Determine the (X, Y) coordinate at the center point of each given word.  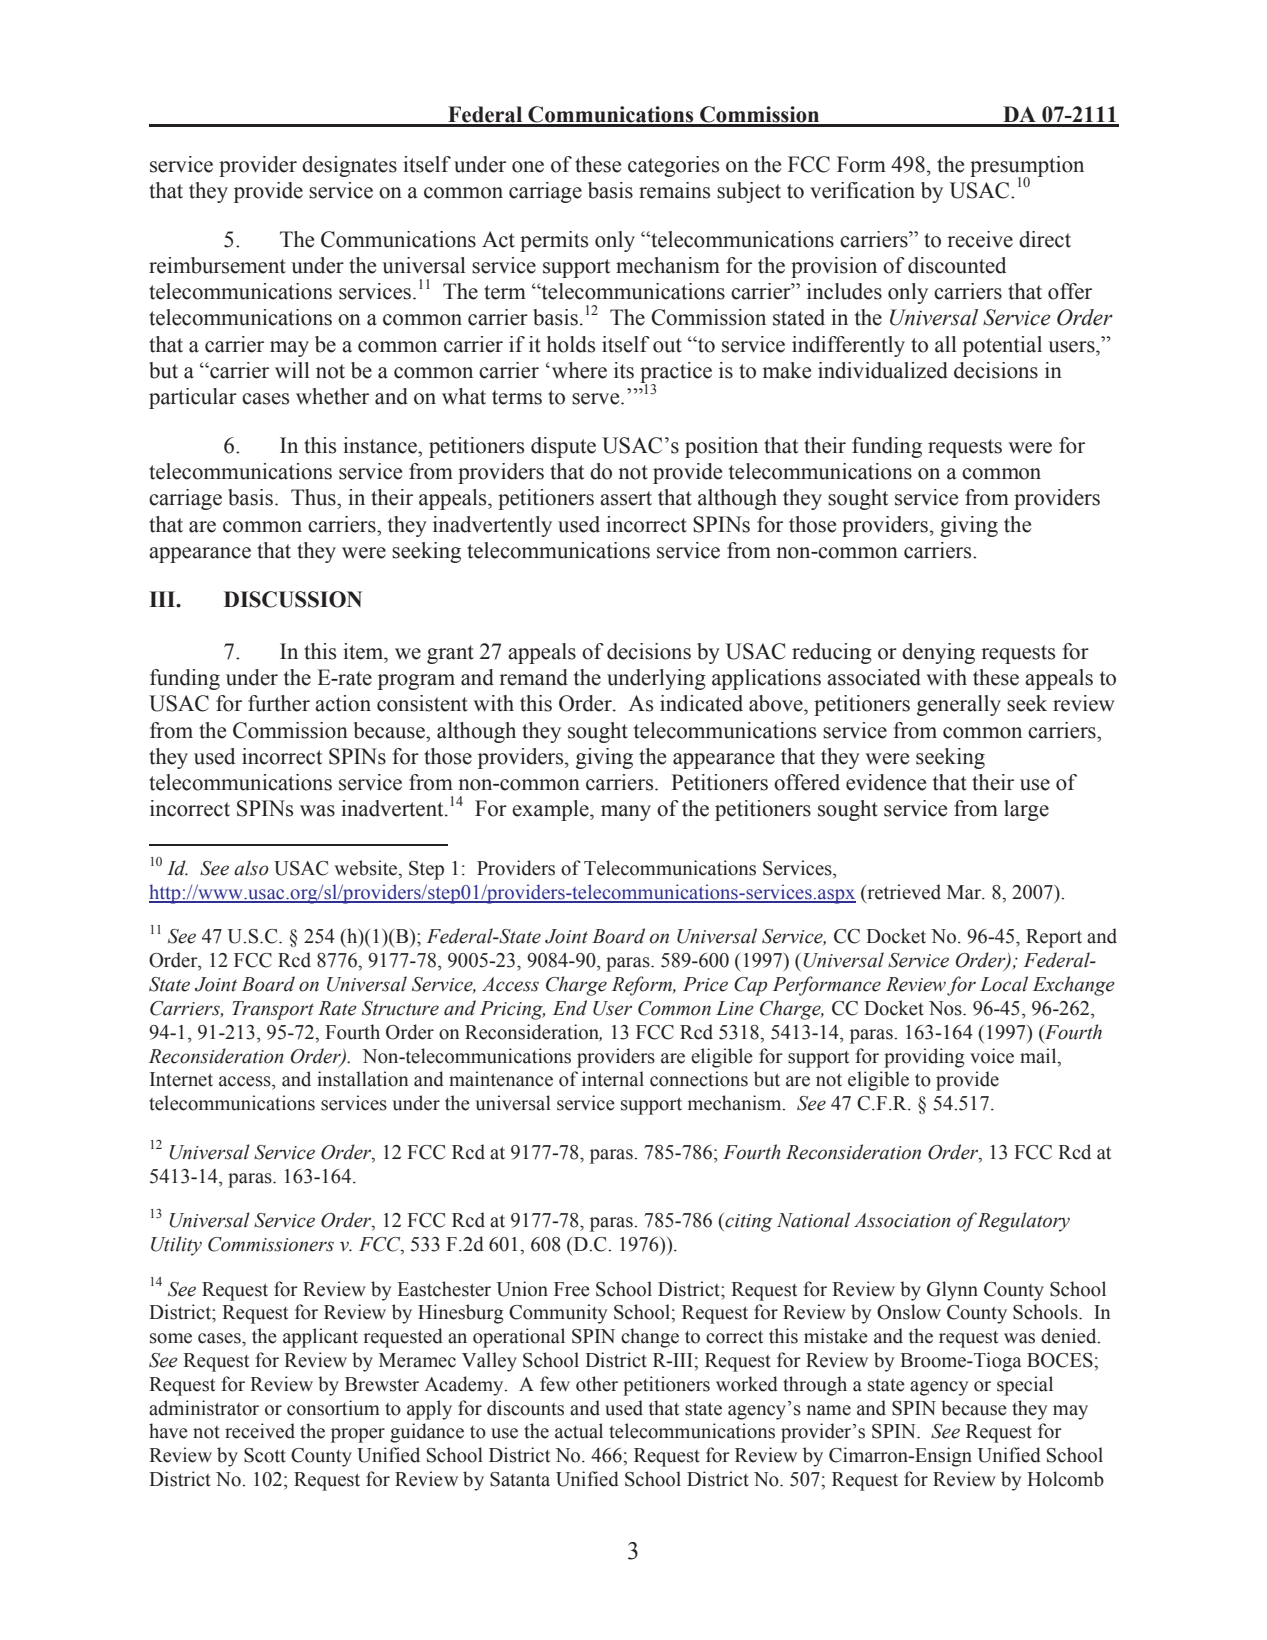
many (626, 813)
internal (613, 1079)
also (251, 868)
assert (626, 498)
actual (579, 1431)
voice (992, 1056)
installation (363, 1079)
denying (938, 653)
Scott (265, 1455)
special (1025, 1386)
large (1026, 810)
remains (674, 190)
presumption (1027, 167)
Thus (314, 497)
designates (349, 166)
